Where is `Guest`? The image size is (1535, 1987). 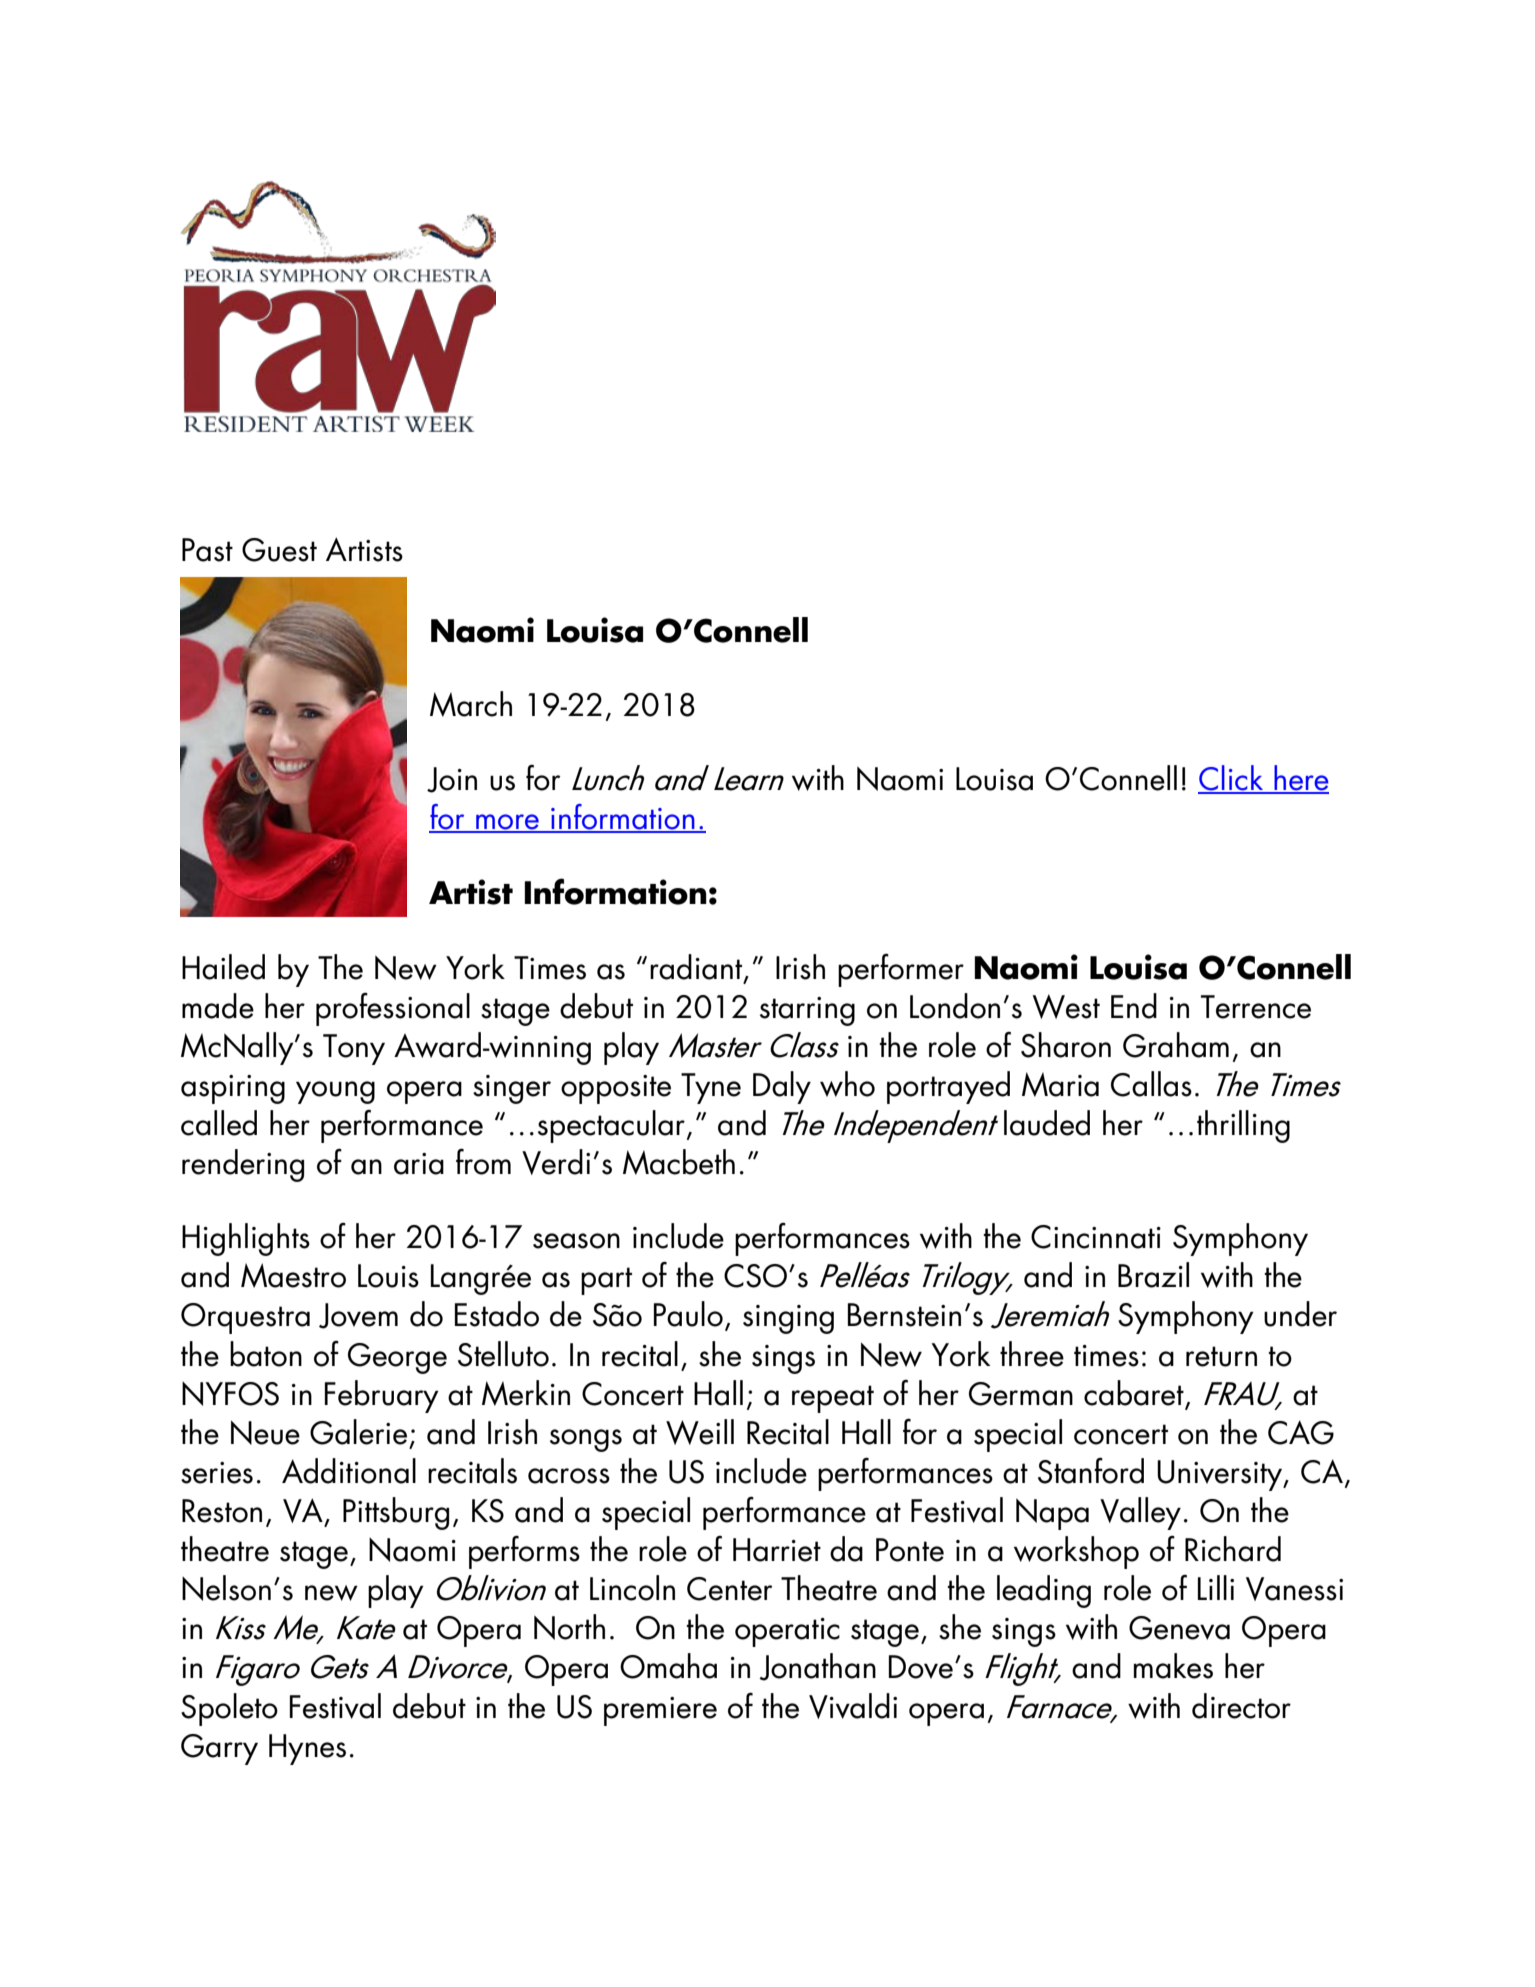 Guest is located at coordinates (279, 550).
